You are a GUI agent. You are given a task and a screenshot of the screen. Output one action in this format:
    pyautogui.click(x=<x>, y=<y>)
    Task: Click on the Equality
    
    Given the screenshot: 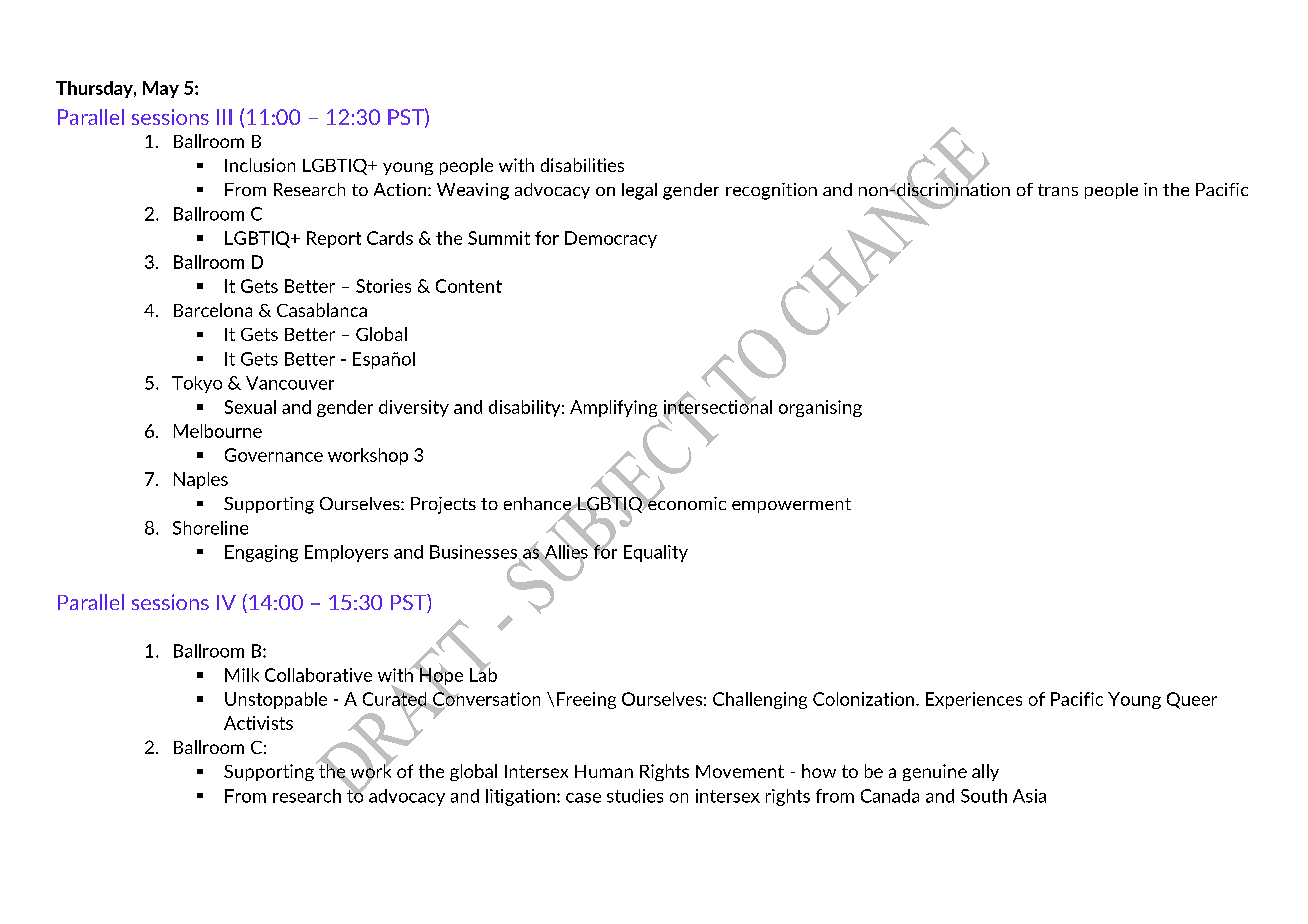 What is the action you would take?
    pyautogui.click(x=656, y=553)
